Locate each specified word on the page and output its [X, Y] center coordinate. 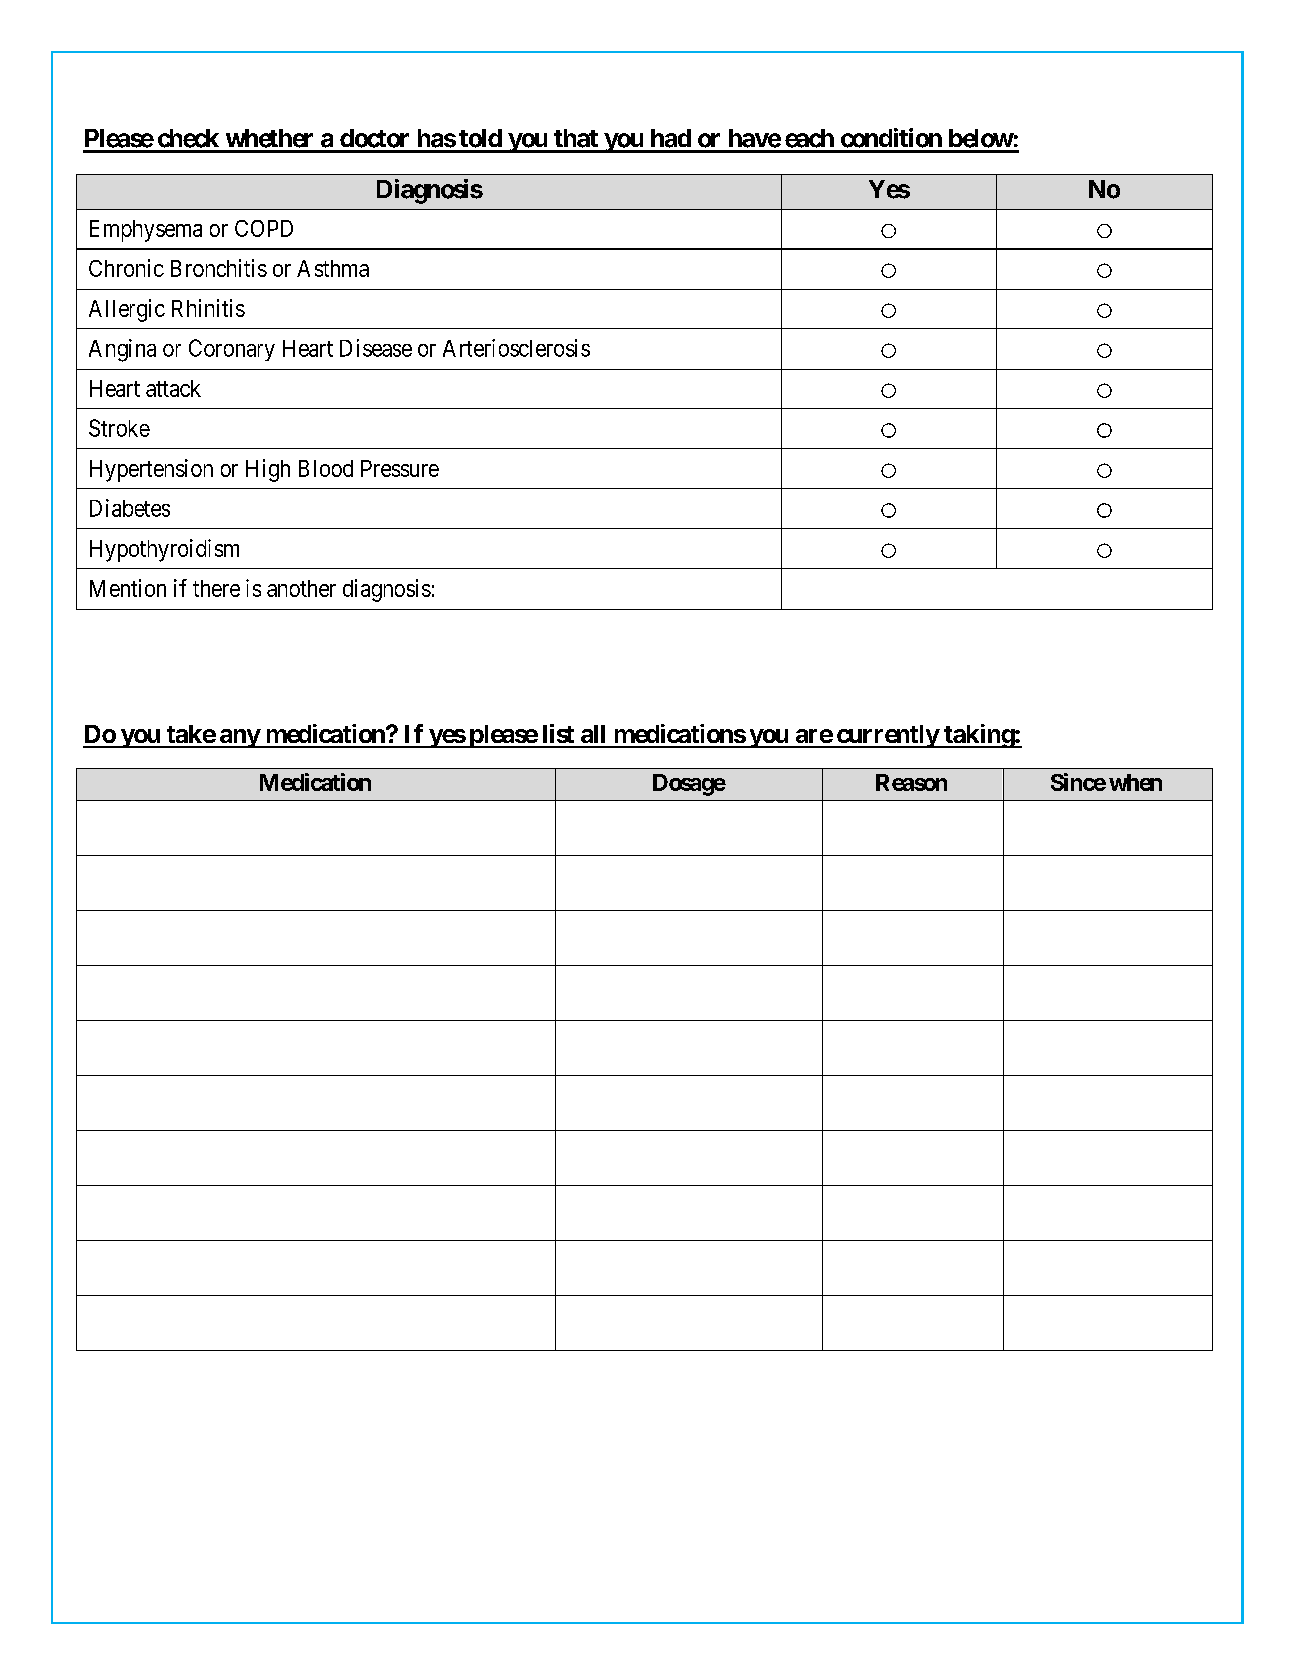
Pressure [400, 468]
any [239, 738]
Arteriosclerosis [516, 348]
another [301, 588]
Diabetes [130, 508]
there [216, 588]
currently [887, 736]
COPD [264, 228]
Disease [376, 348]
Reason [911, 782]
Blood [326, 468]
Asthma [333, 268]
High [268, 470]
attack [173, 388]
